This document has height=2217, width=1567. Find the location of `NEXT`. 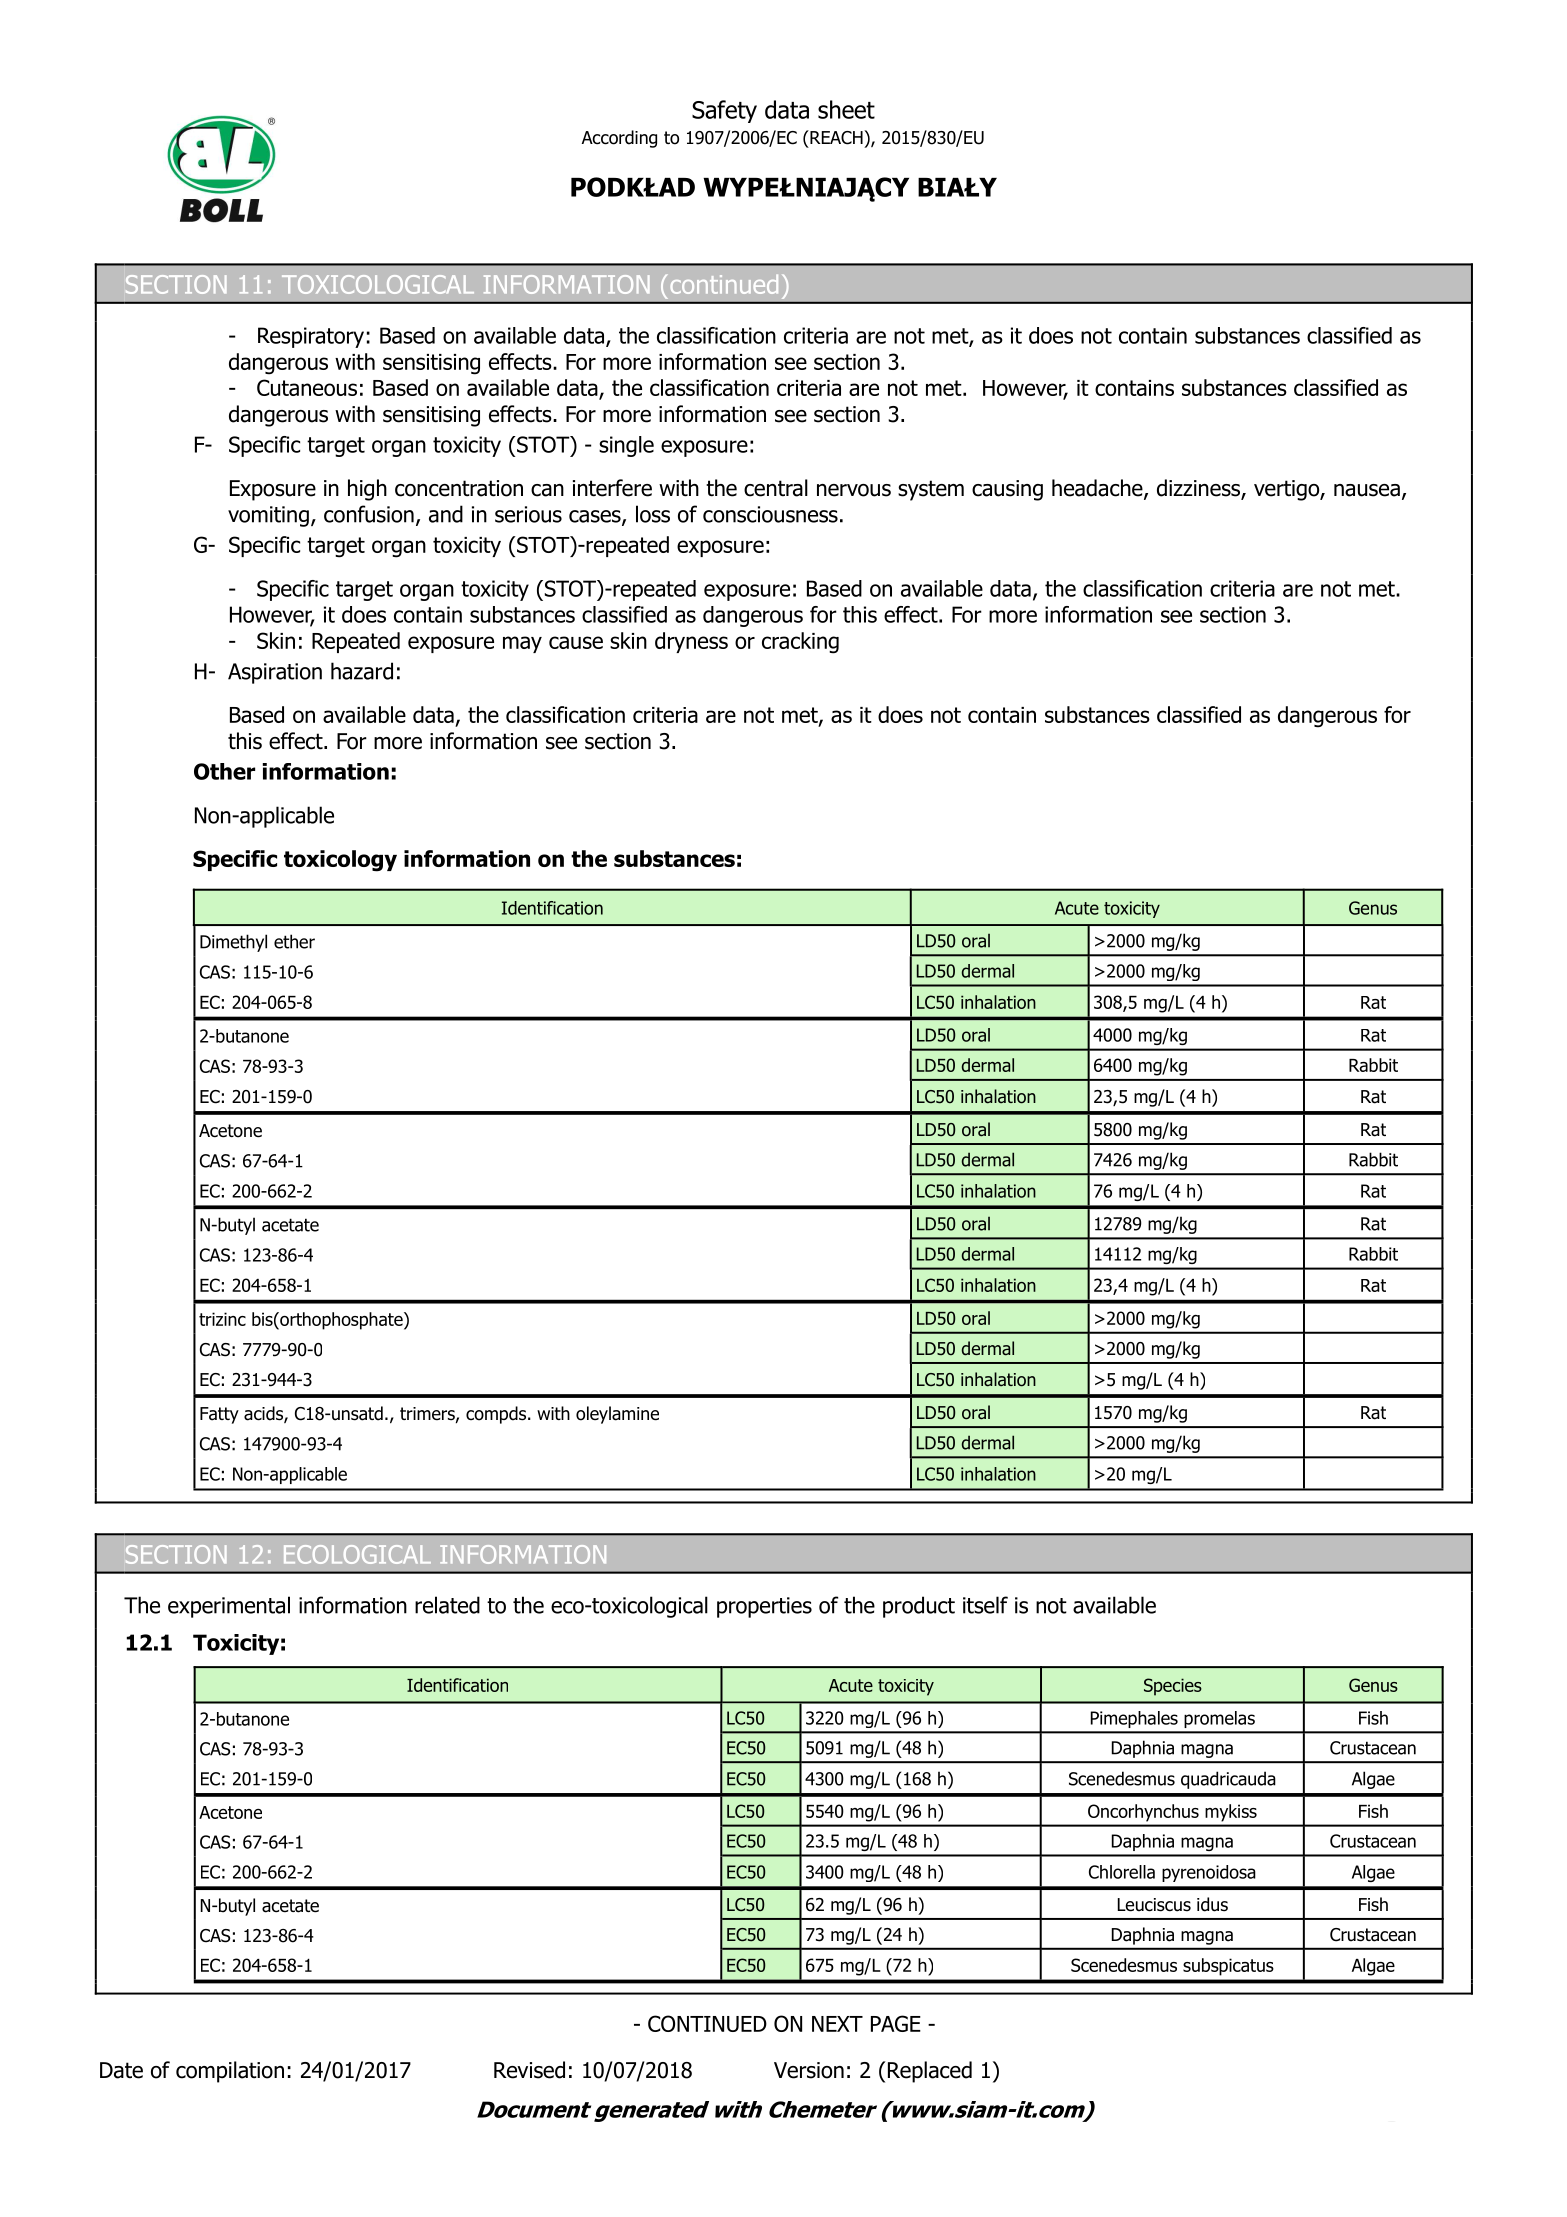

NEXT is located at coordinates (837, 2024).
